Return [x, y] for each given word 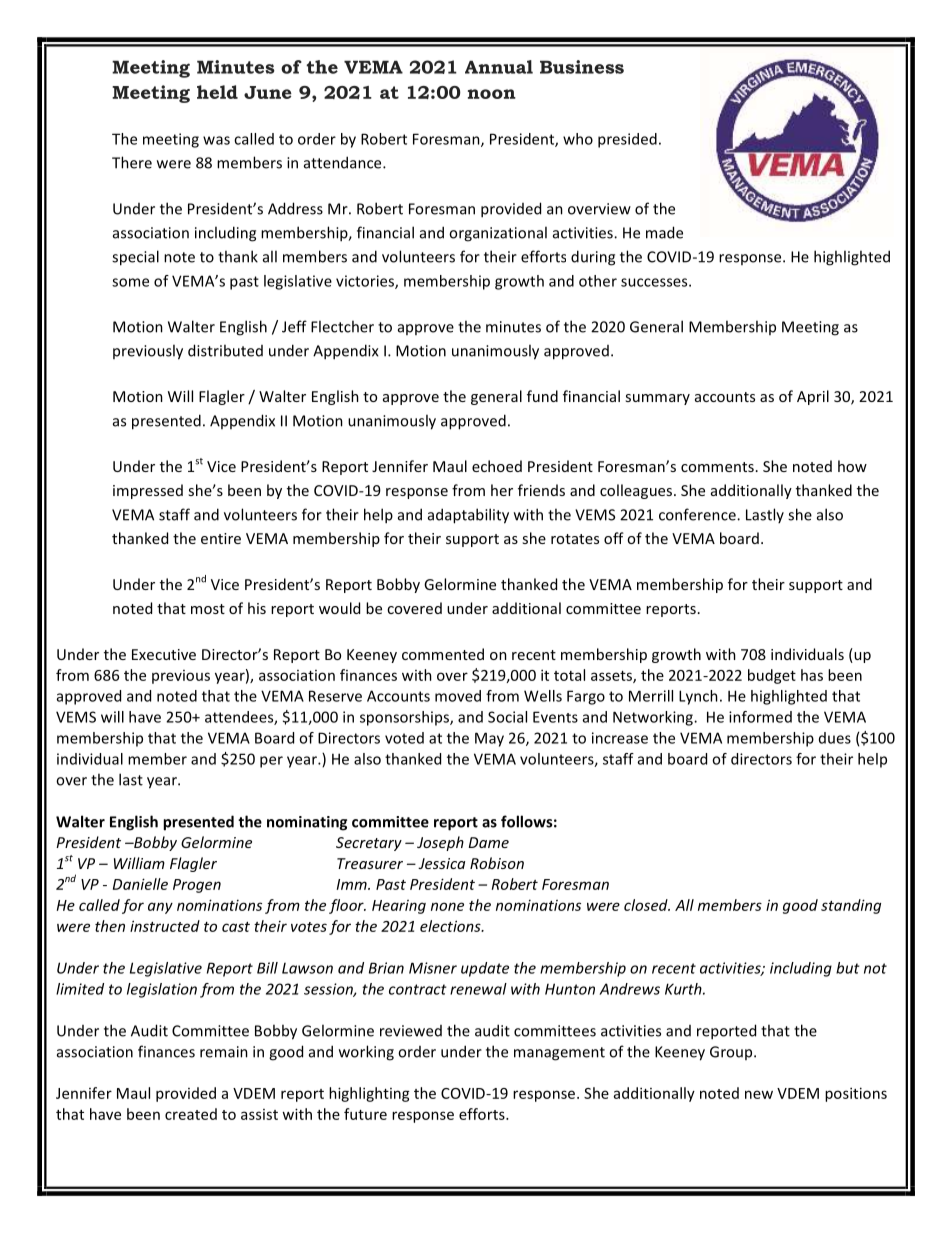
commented [443, 654]
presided [627, 140]
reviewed [411, 1031]
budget [772, 676]
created [191, 1114]
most [208, 609]
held [217, 92]
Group [732, 1053]
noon [492, 94]
